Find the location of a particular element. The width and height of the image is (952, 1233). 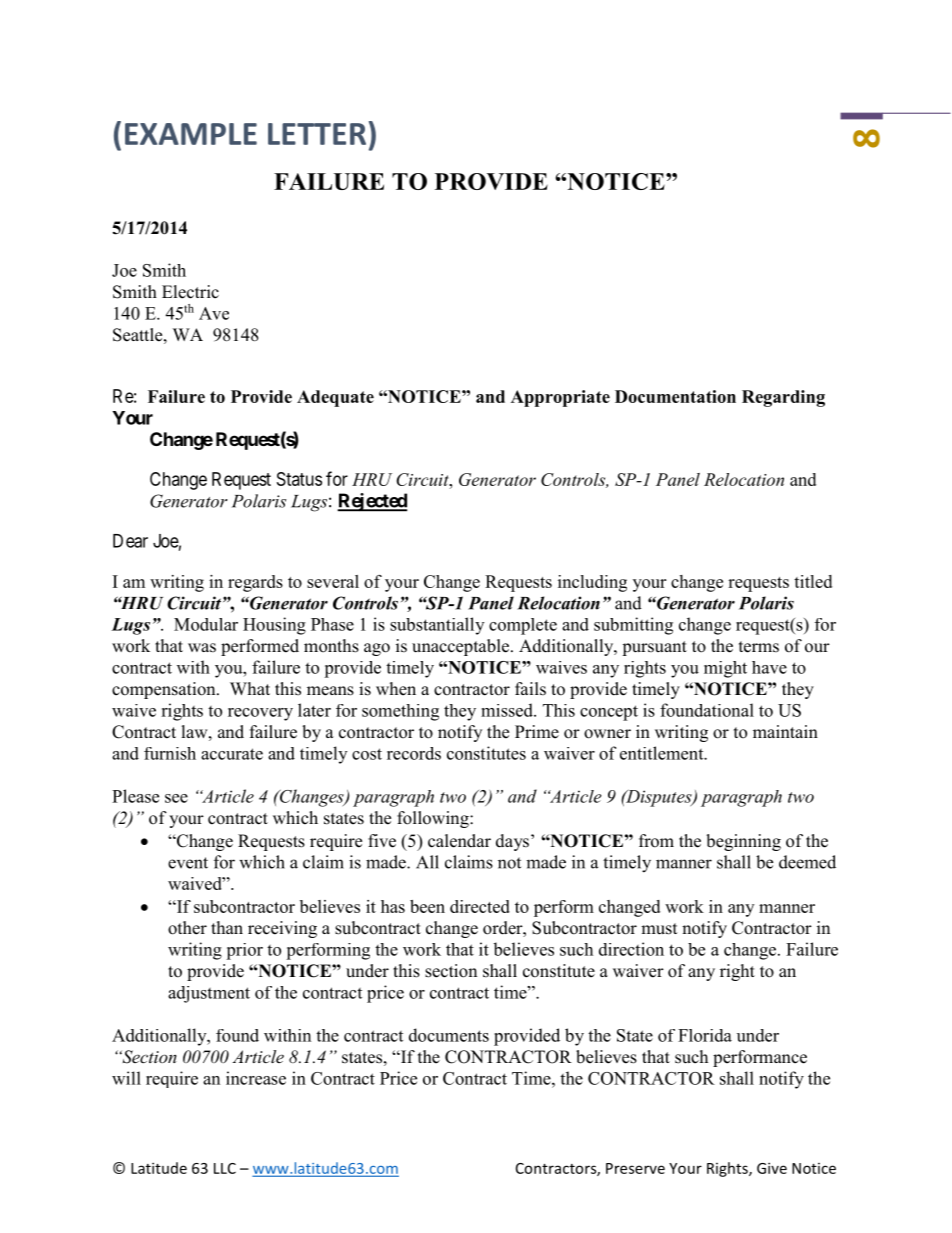

Documentation is located at coordinates (675, 396).
